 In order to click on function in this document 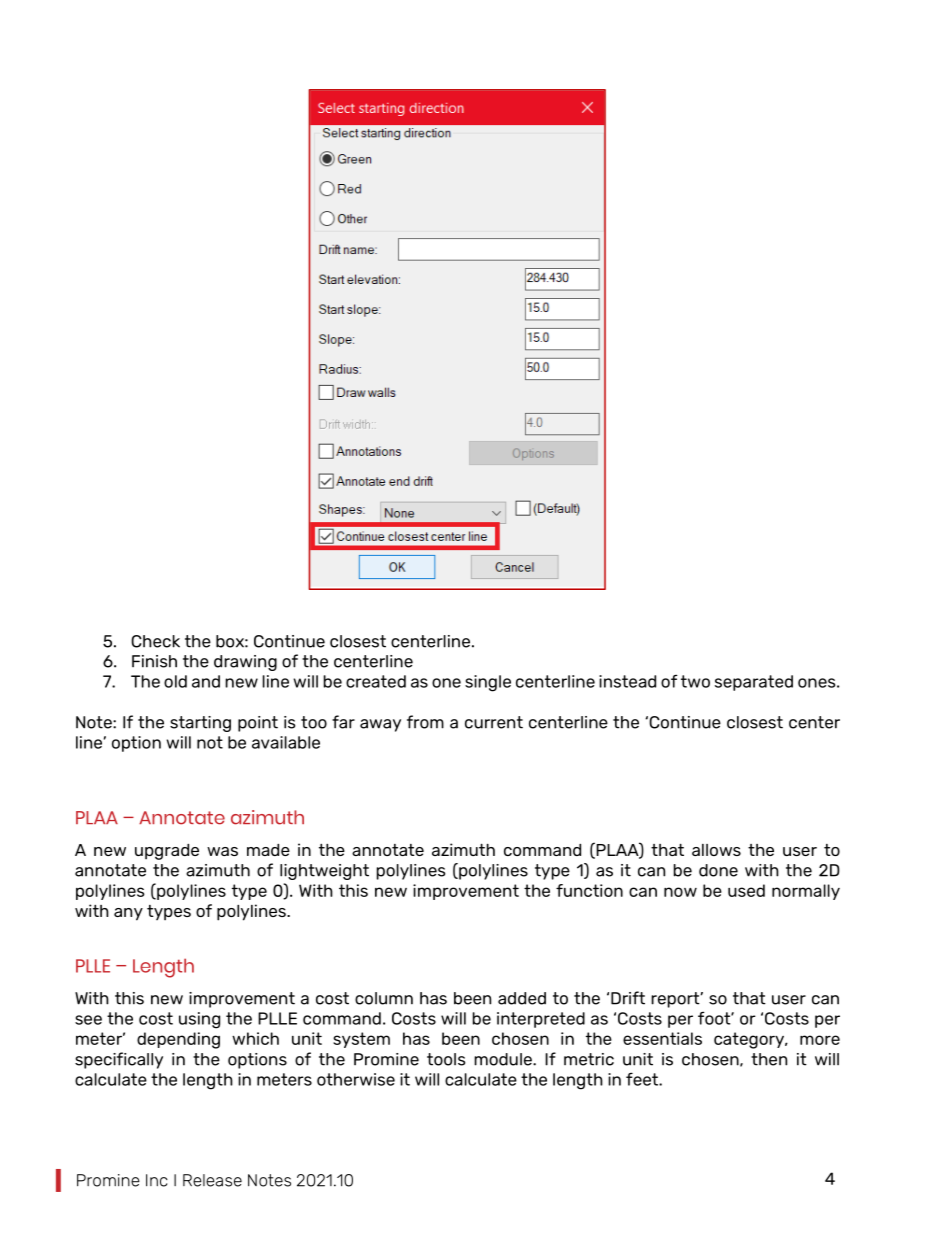, I will do `click(589, 890)`.
